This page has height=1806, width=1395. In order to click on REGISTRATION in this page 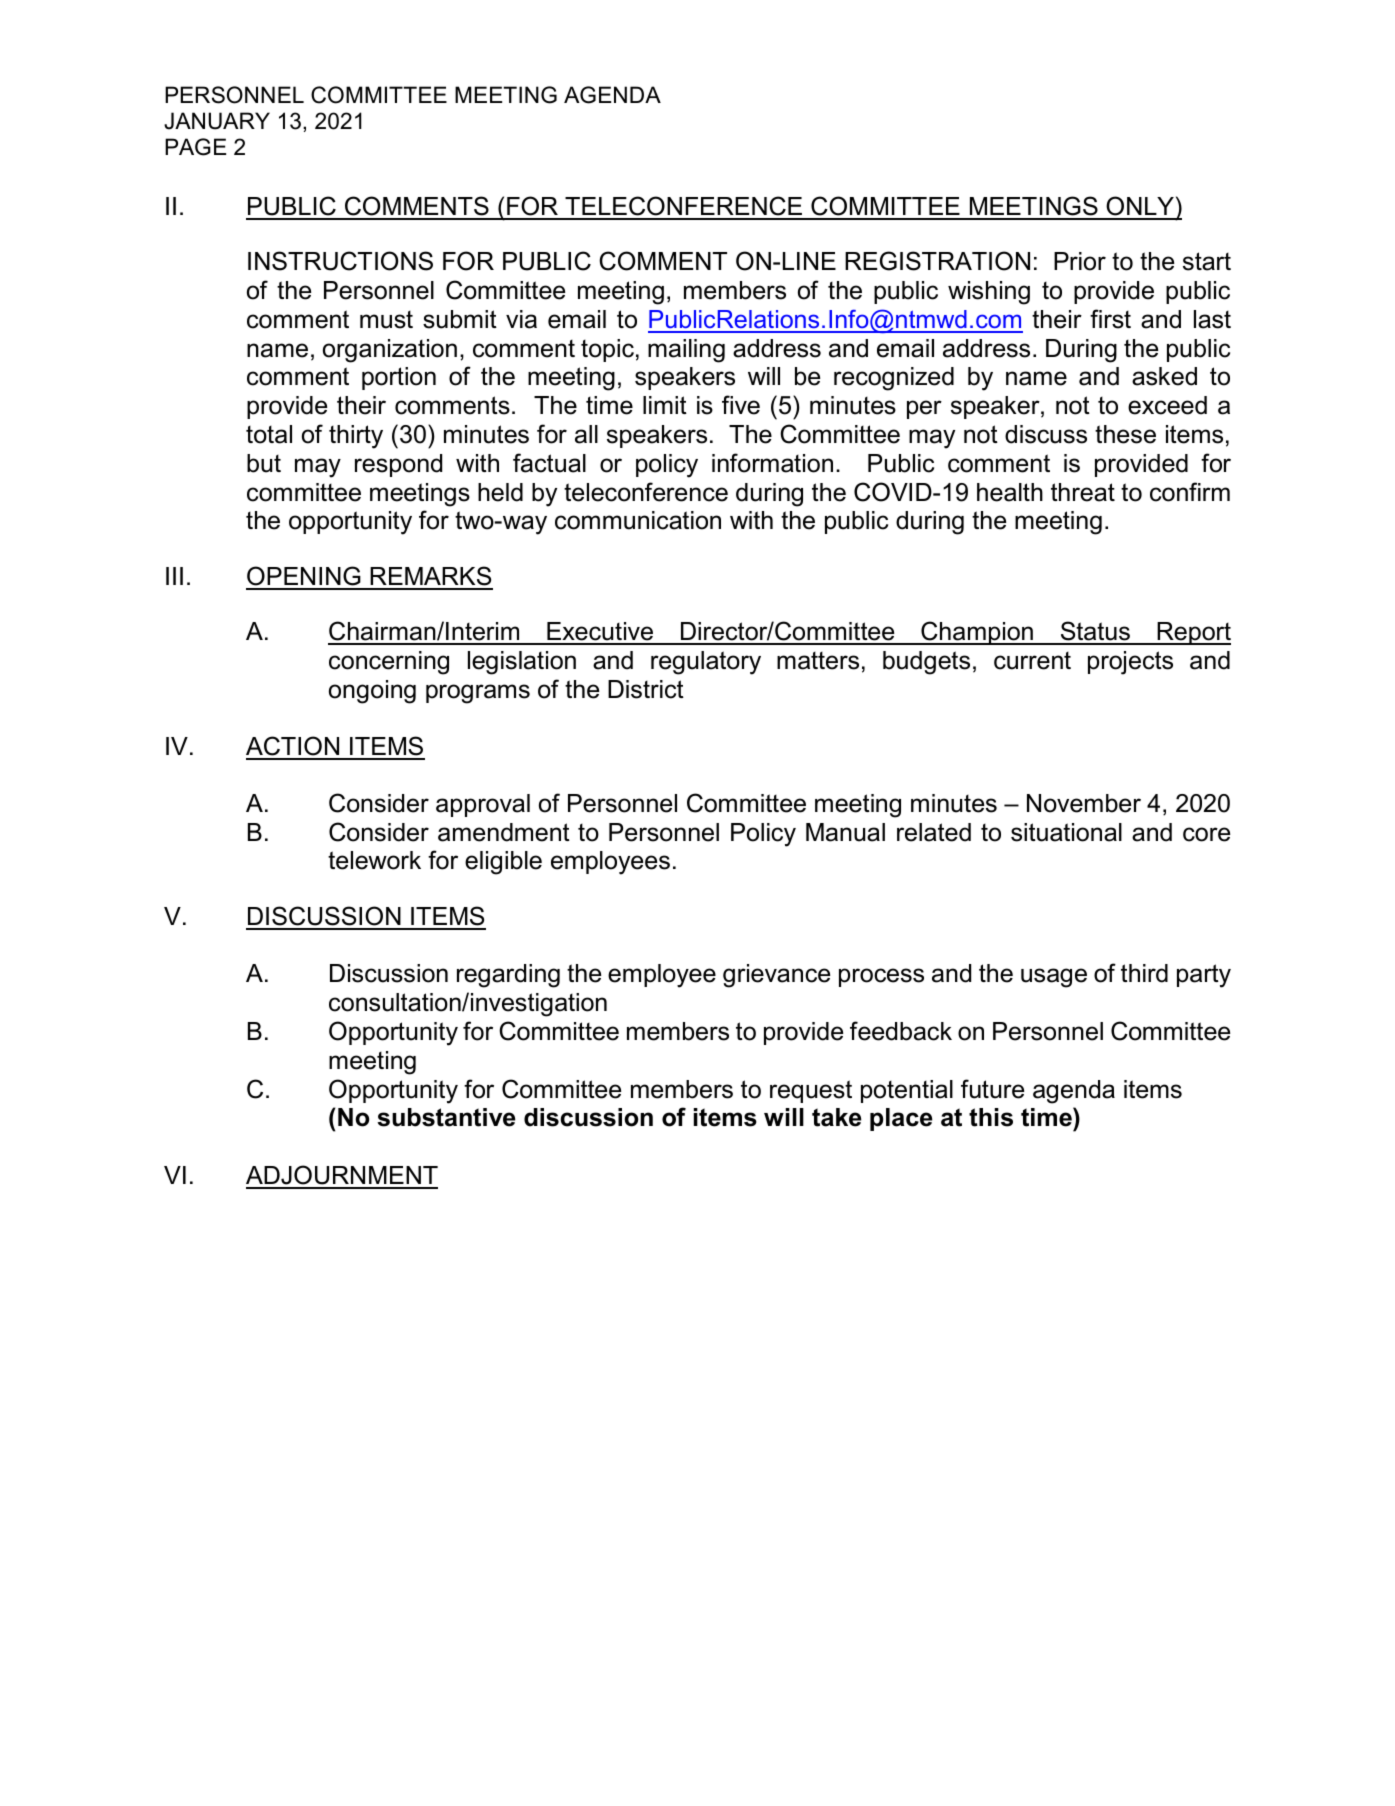, I will do `click(937, 261)`.
